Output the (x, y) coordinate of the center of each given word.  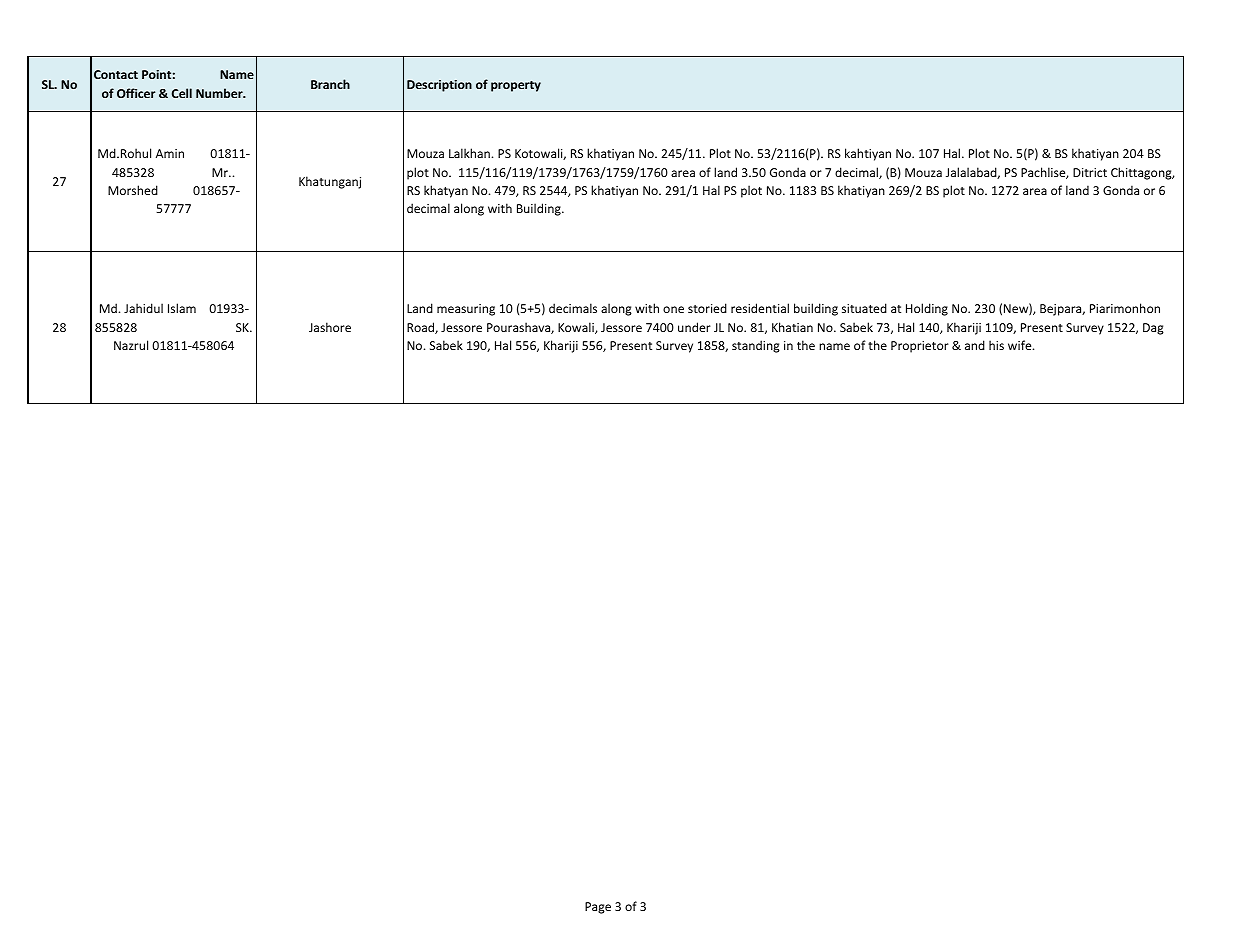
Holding (927, 309)
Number (220, 93)
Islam (182, 308)
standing (756, 346)
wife (1021, 345)
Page (598, 908)
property (516, 86)
